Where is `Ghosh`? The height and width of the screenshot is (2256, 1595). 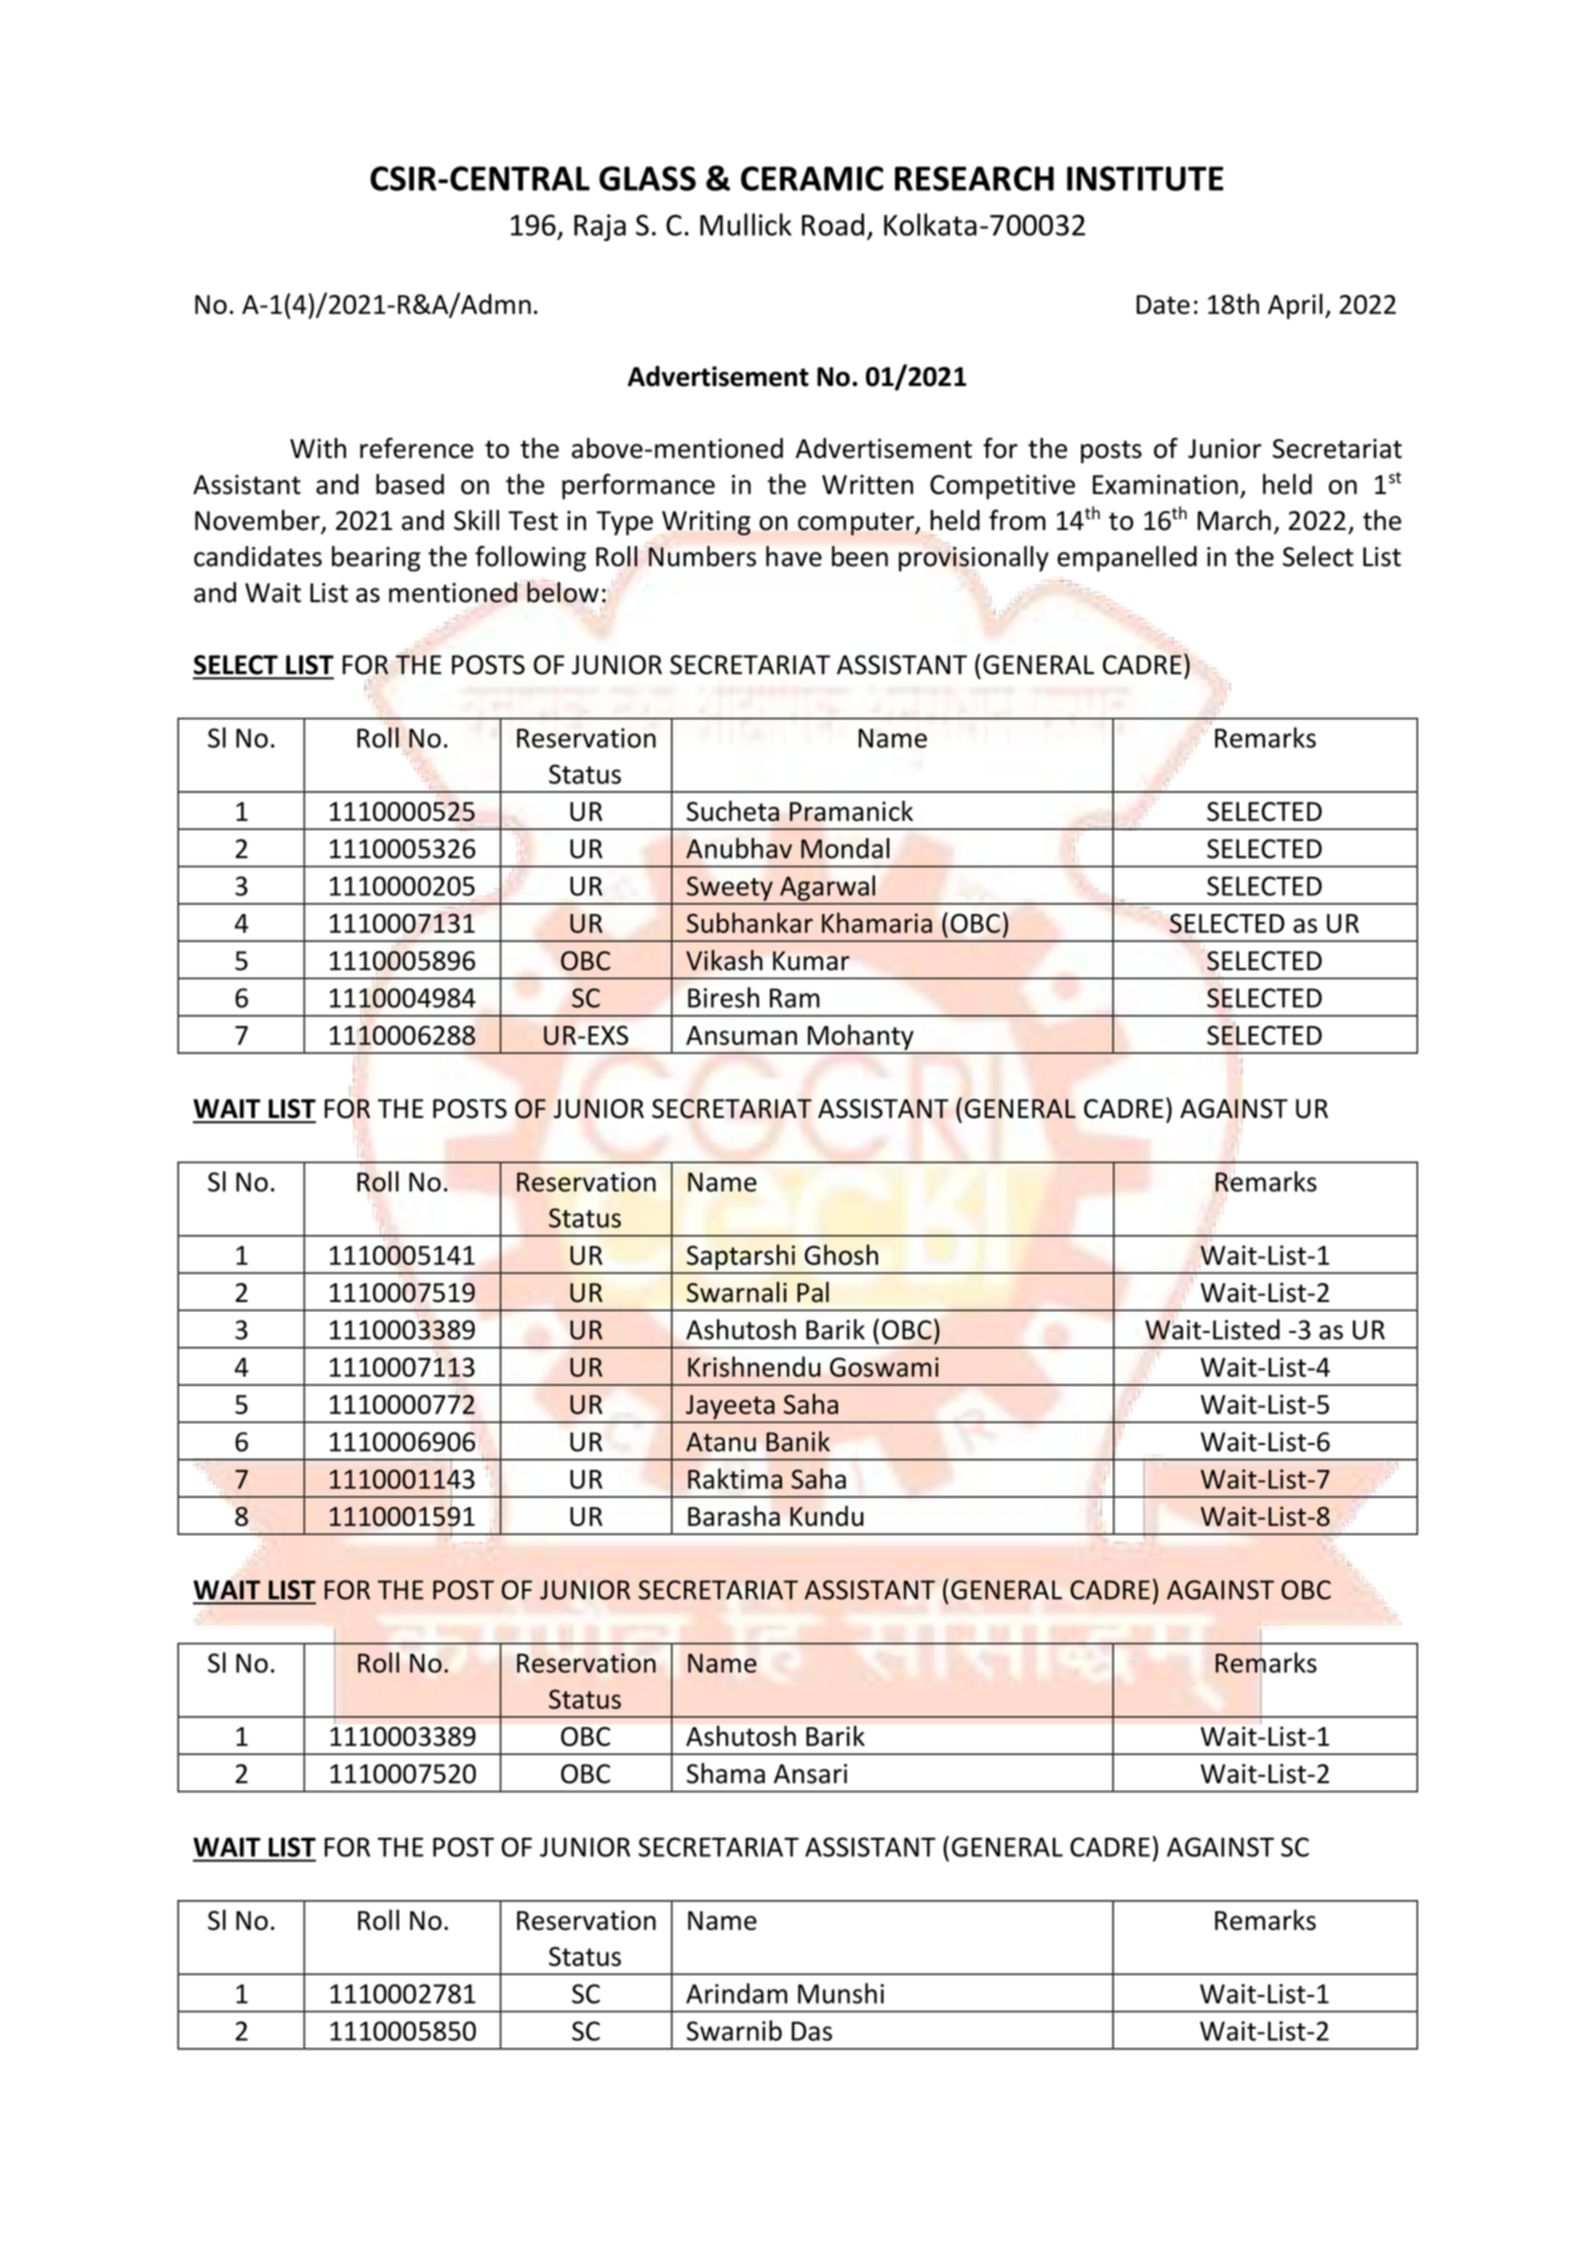
Ghosh is located at coordinates (841, 1254).
